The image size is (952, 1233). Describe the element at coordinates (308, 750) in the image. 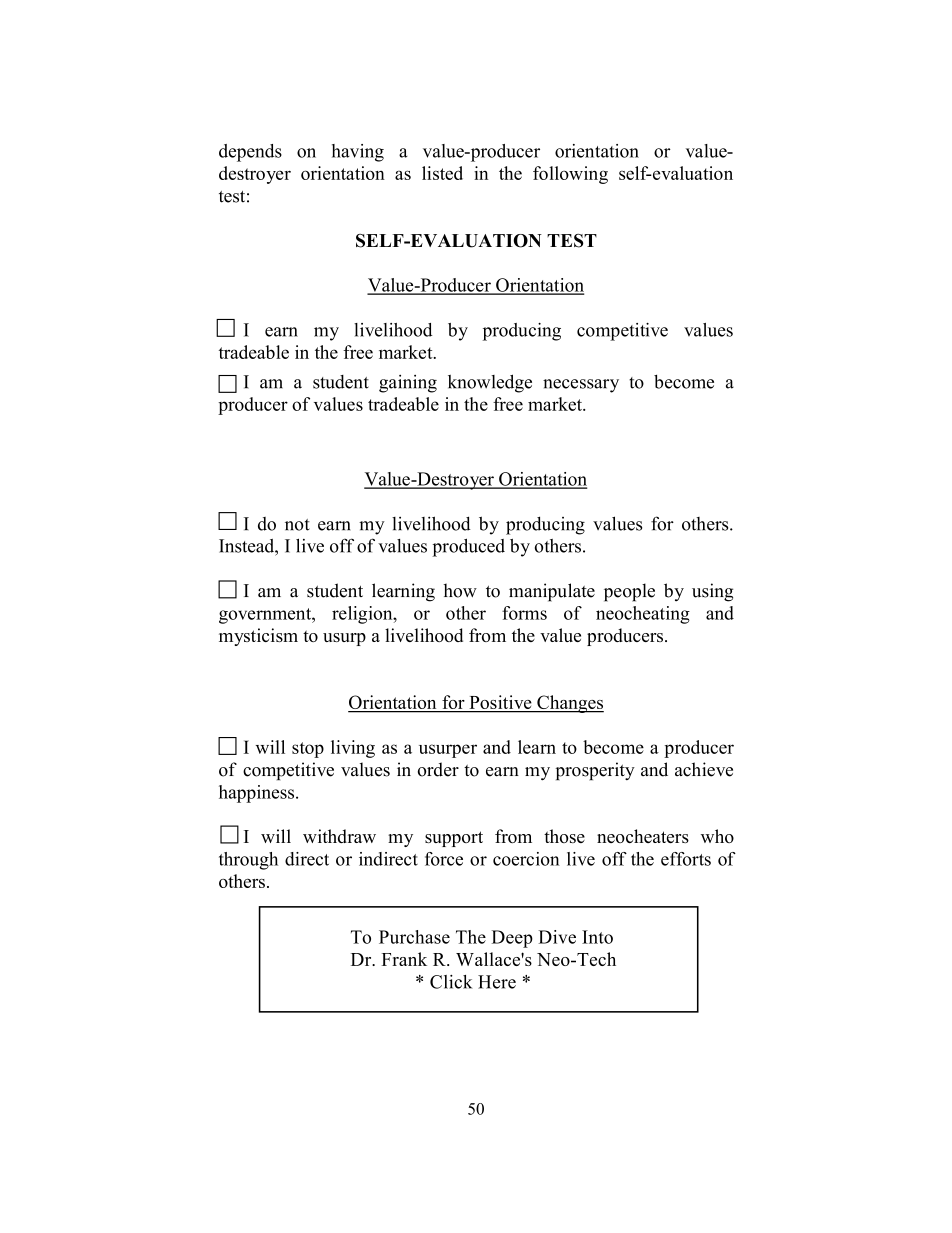

I see `stop` at that location.
